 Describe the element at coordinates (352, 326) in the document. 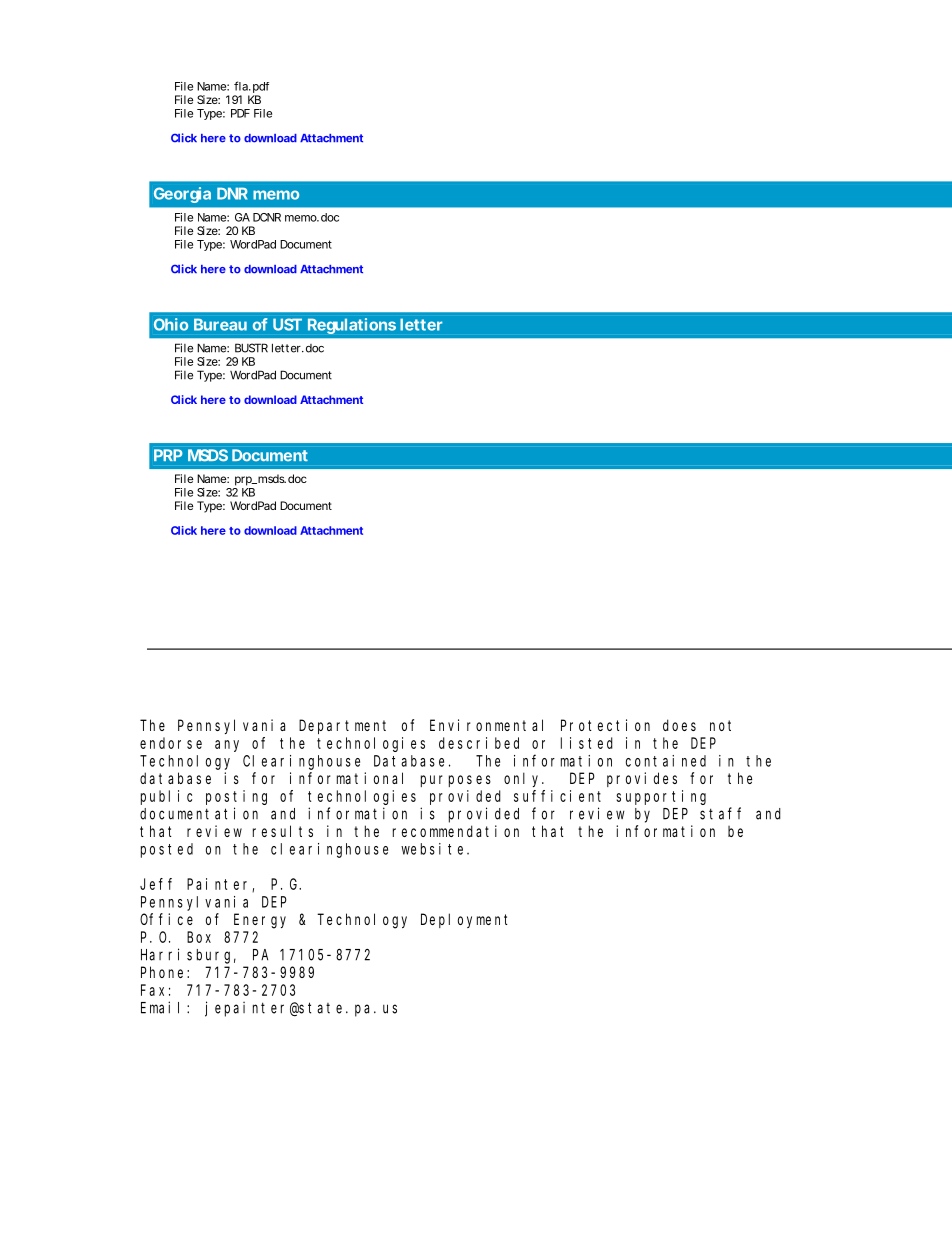

I see `Regulations` at that location.
